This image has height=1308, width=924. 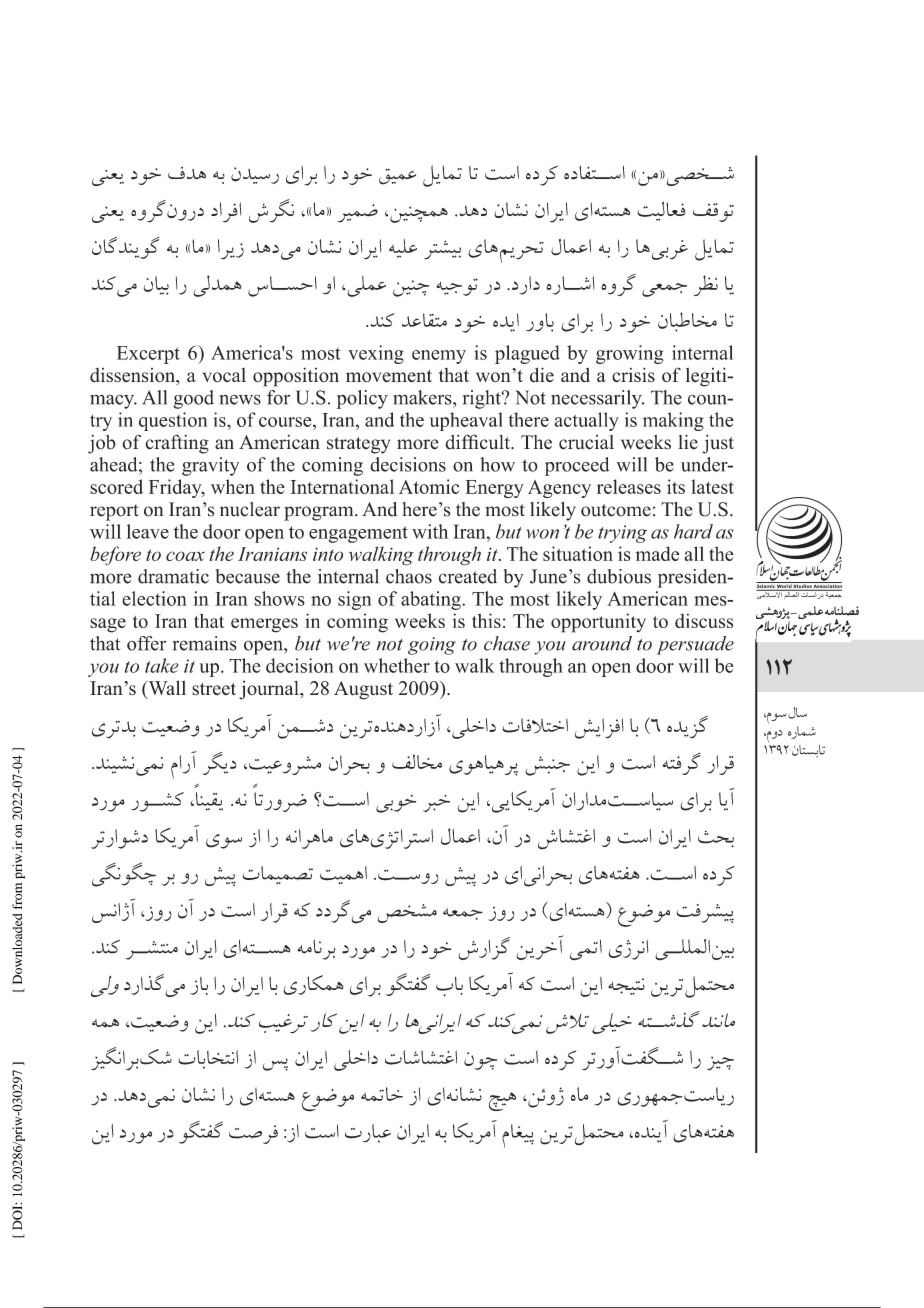 I want to click on Atomic, so click(x=429, y=486).
